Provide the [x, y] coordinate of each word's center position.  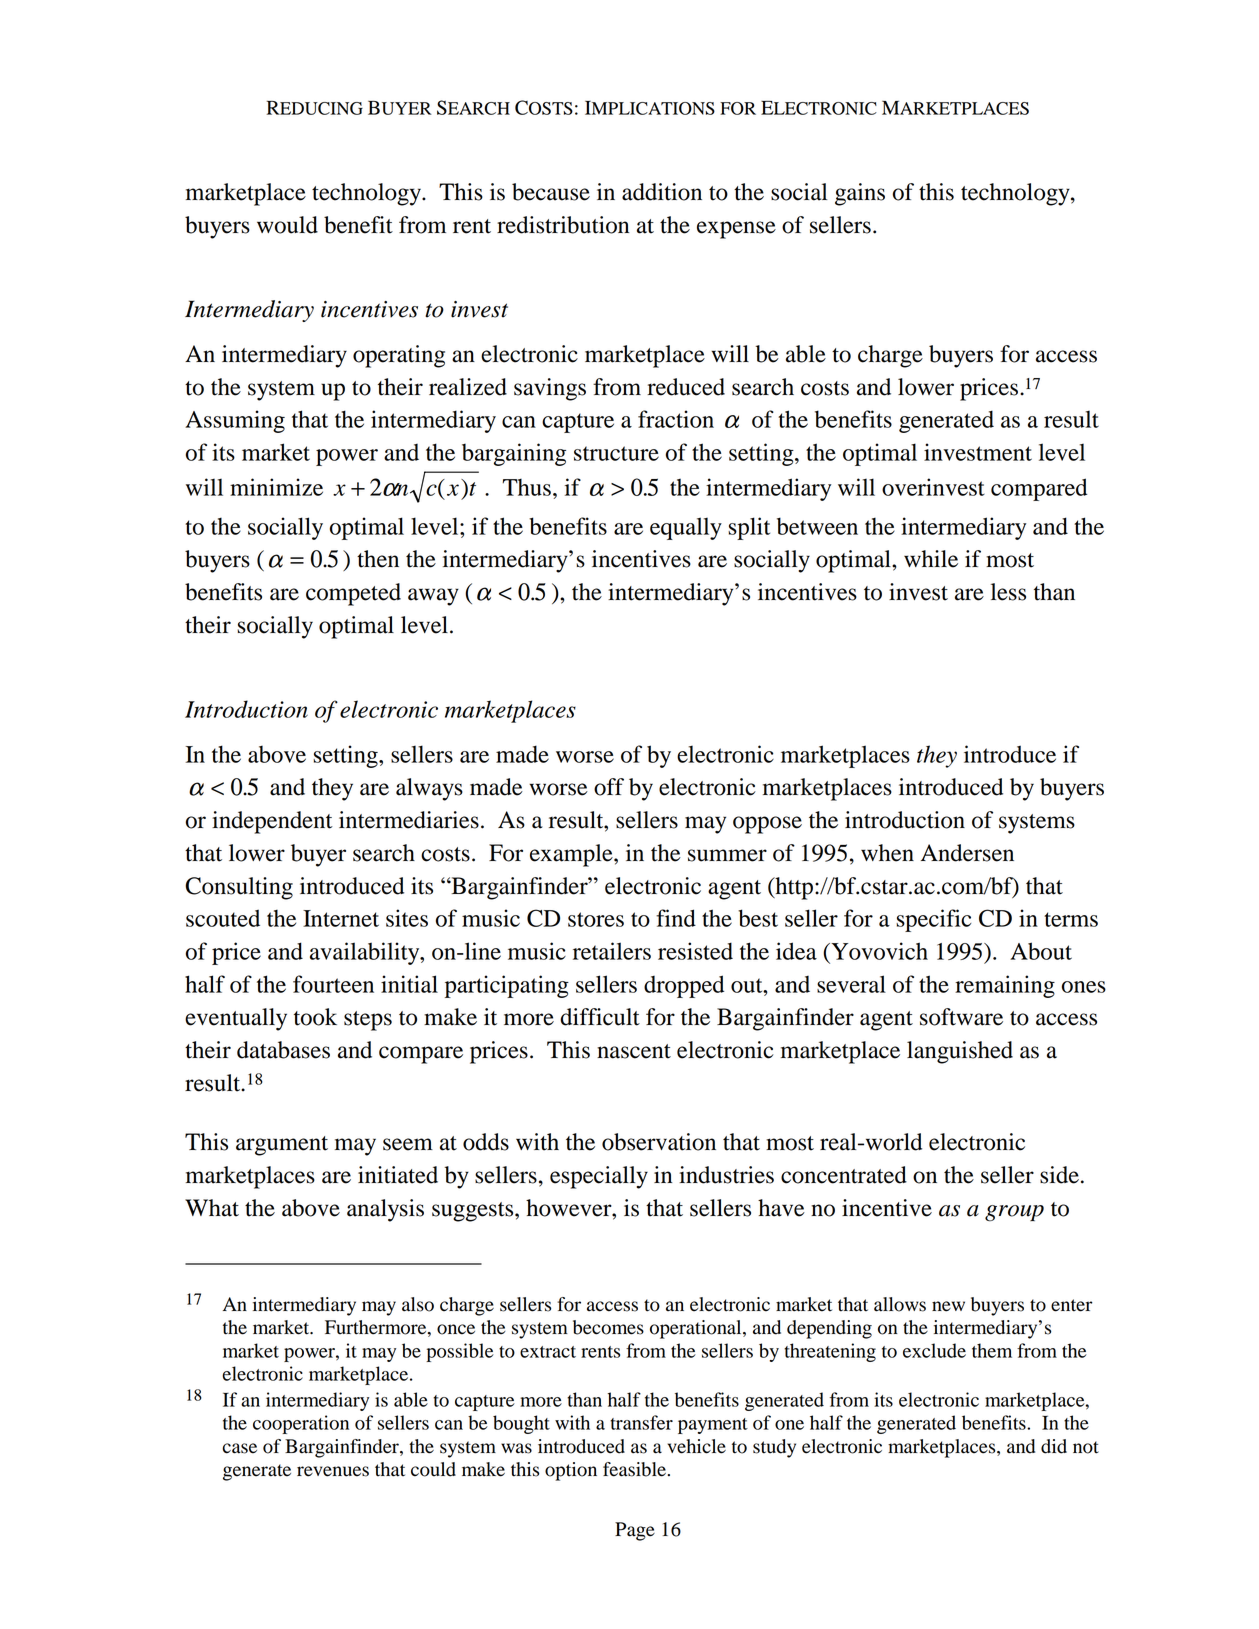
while [931, 559]
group [1014, 1213]
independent [272, 822]
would [287, 225]
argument [282, 1146]
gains [860, 194]
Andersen [967, 853]
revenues [333, 1471]
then [378, 559]
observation [659, 1142]
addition [662, 192]
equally [686, 528]
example [572, 855]
